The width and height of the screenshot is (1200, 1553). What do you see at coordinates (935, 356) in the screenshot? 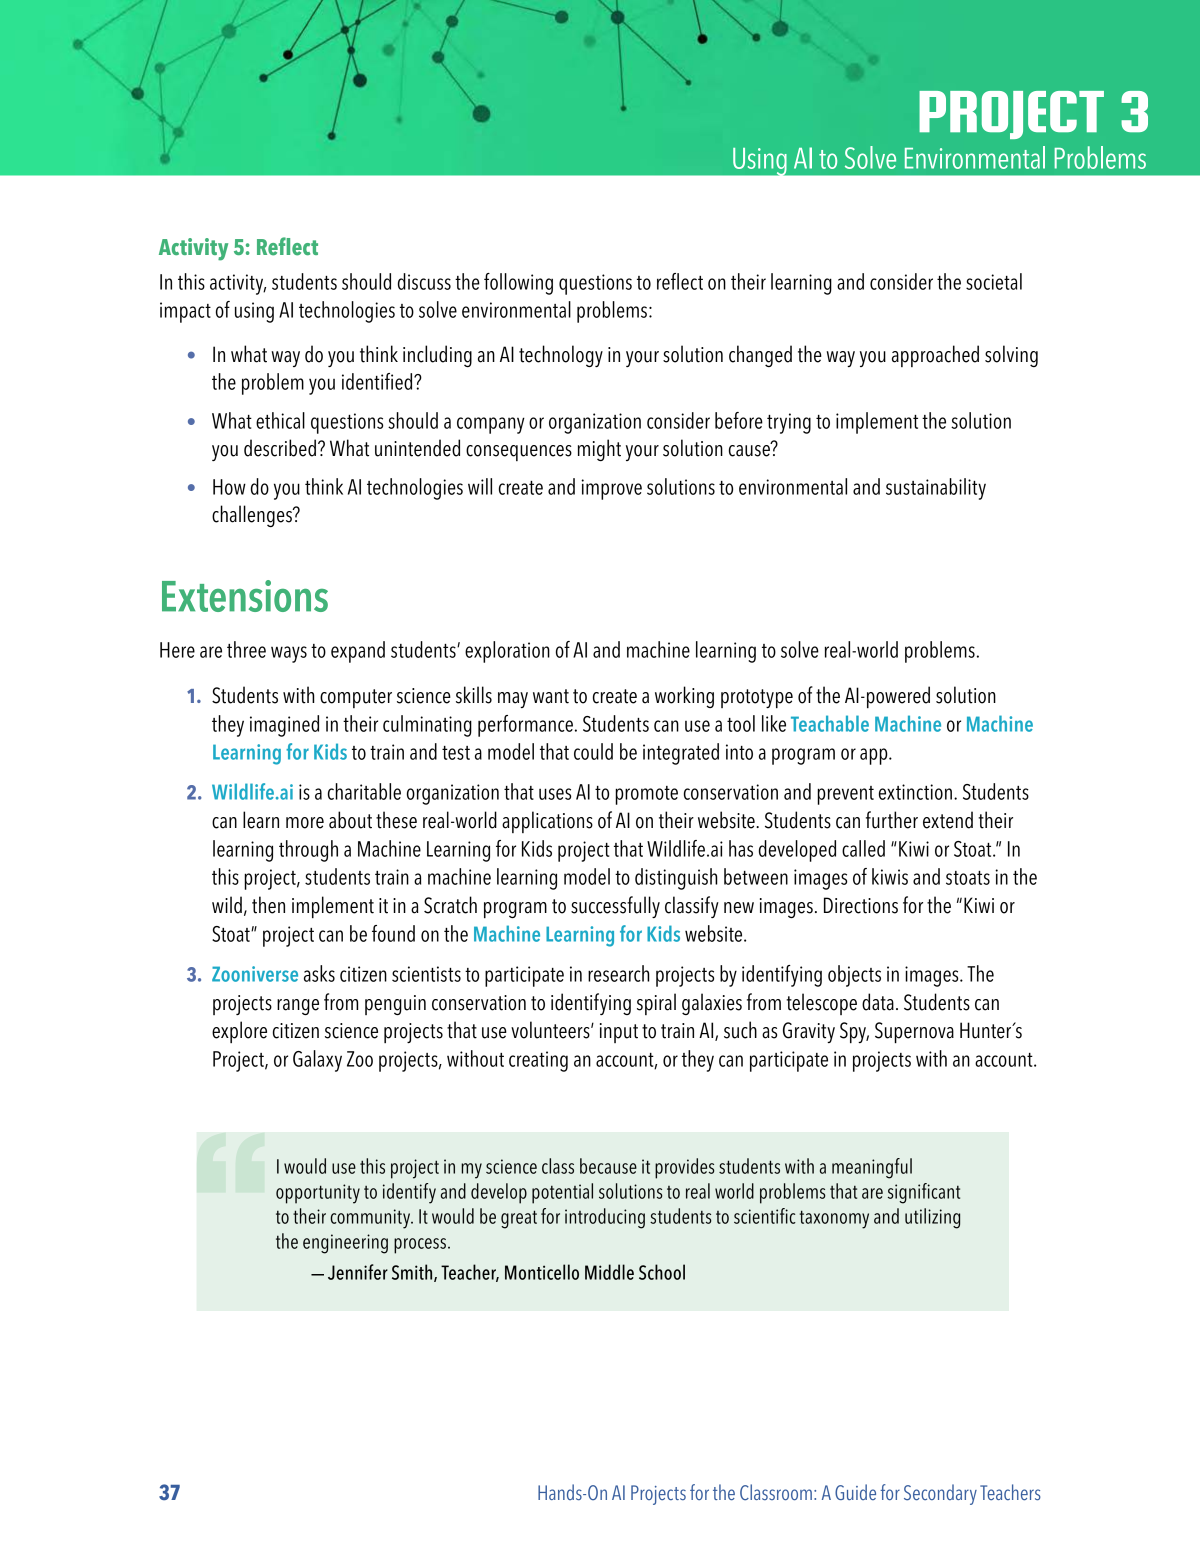
I see `approached` at bounding box center [935, 356].
